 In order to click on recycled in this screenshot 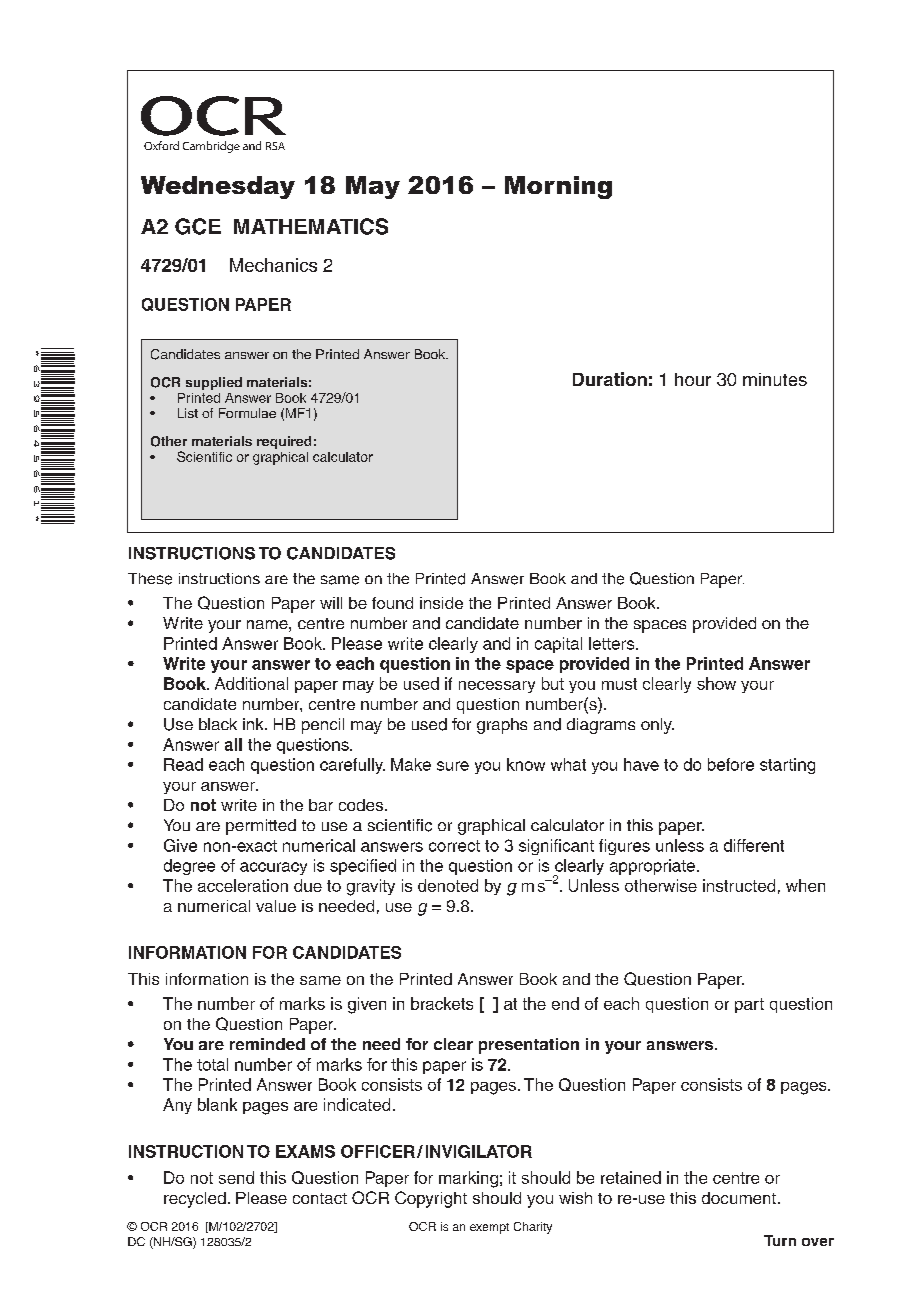, I will do `click(195, 1200)`.
